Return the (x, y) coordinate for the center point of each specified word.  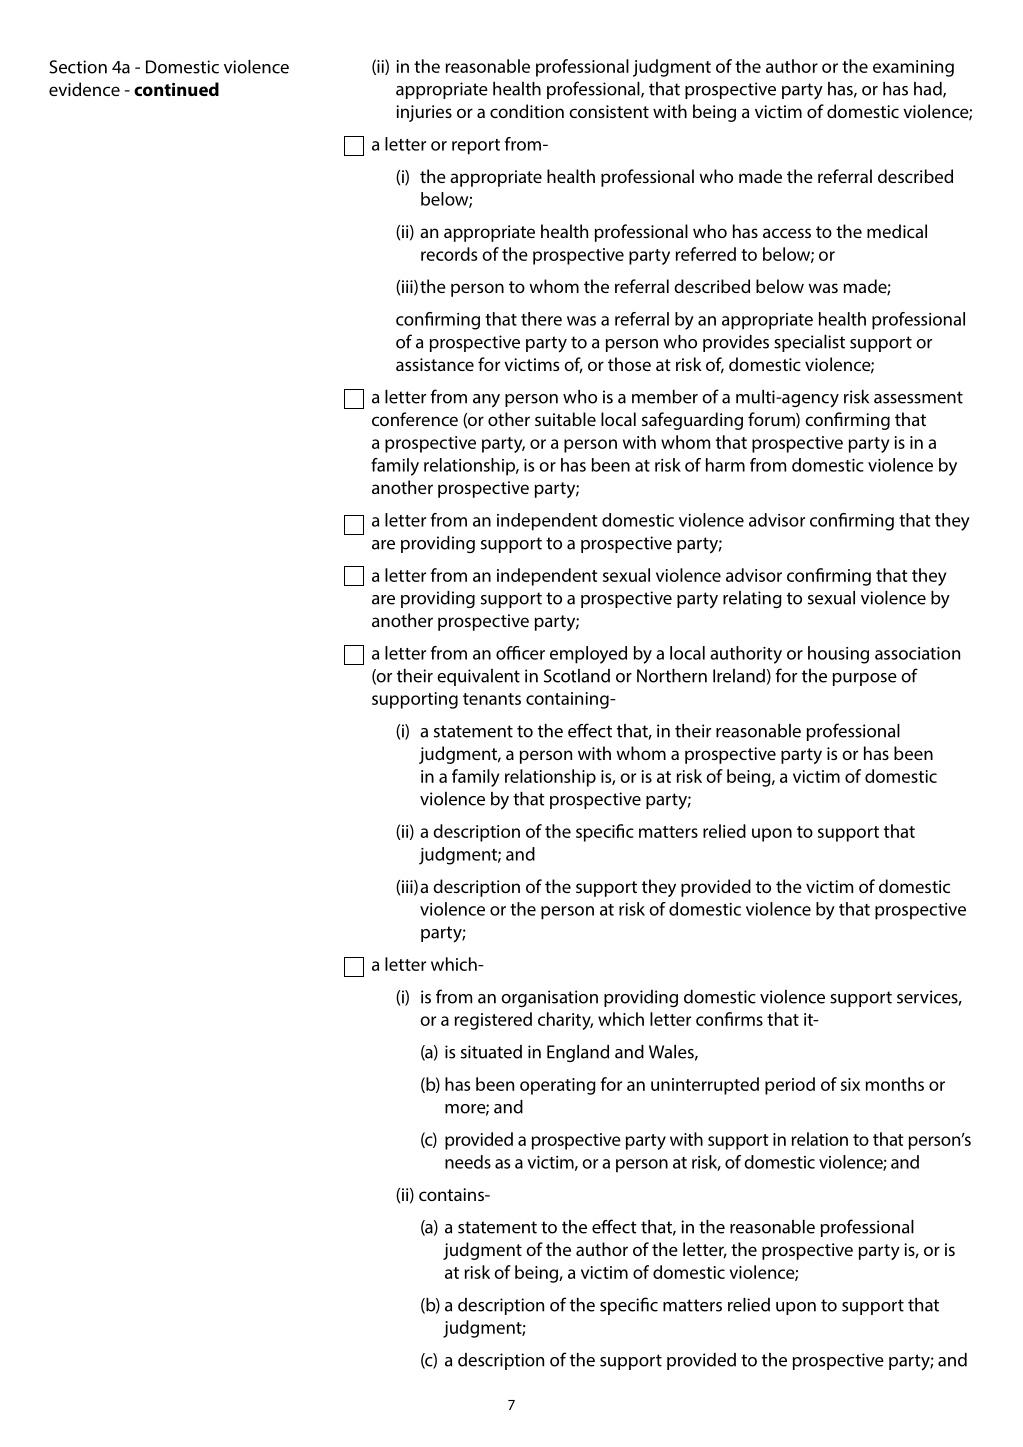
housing (838, 655)
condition (527, 111)
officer (520, 653)
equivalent (478, 677)
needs (468, 1162)
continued (176, 89)
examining (913, 68)
